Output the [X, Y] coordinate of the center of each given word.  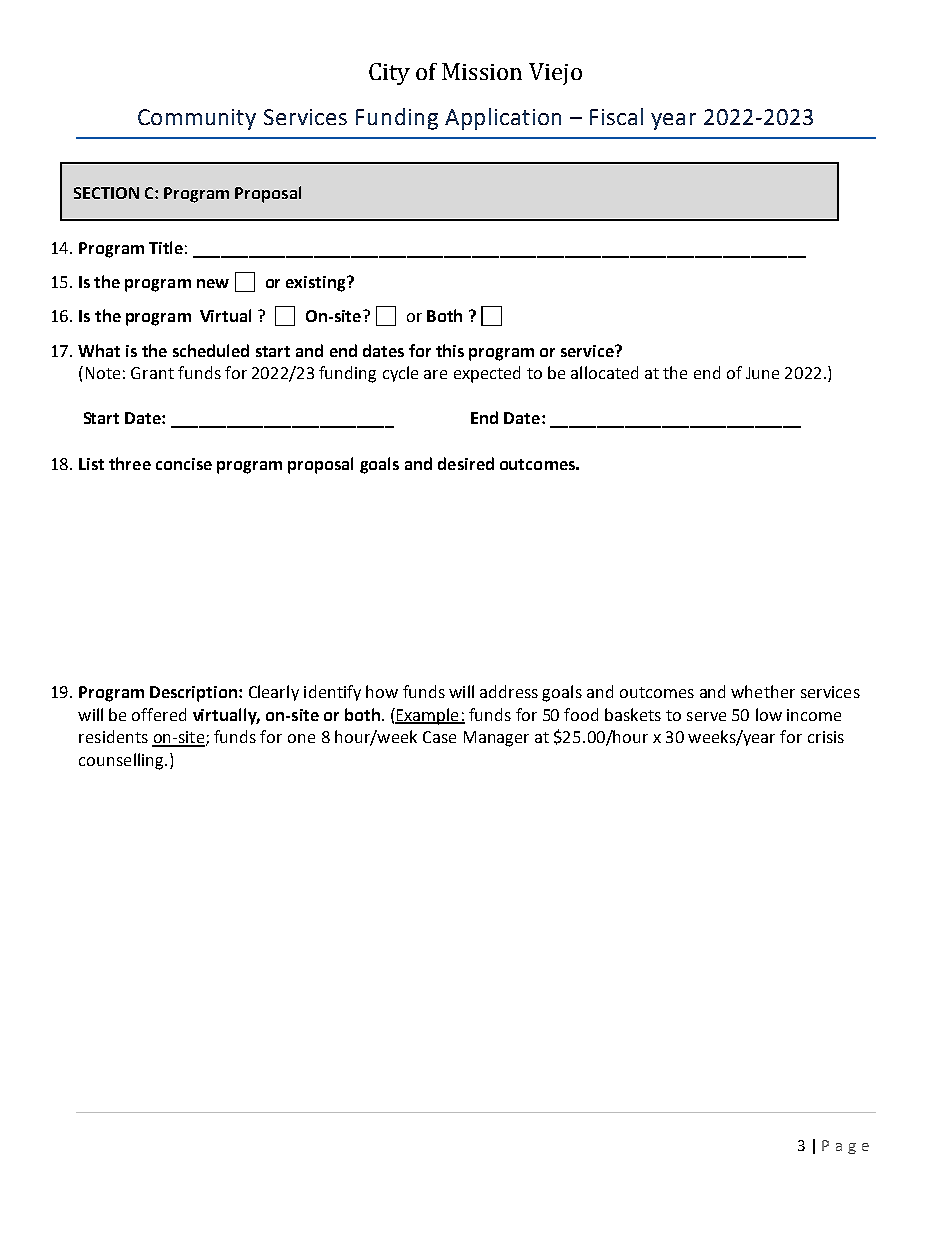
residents [113, 736]
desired [466, 463]
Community [197, 119]
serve [706, 716]
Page [845, 1147]
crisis [826, 737]
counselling [122, 761]
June [762, 373]
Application [503, 119]
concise [184, 464]
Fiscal [616, 116]
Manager [496, 739]
